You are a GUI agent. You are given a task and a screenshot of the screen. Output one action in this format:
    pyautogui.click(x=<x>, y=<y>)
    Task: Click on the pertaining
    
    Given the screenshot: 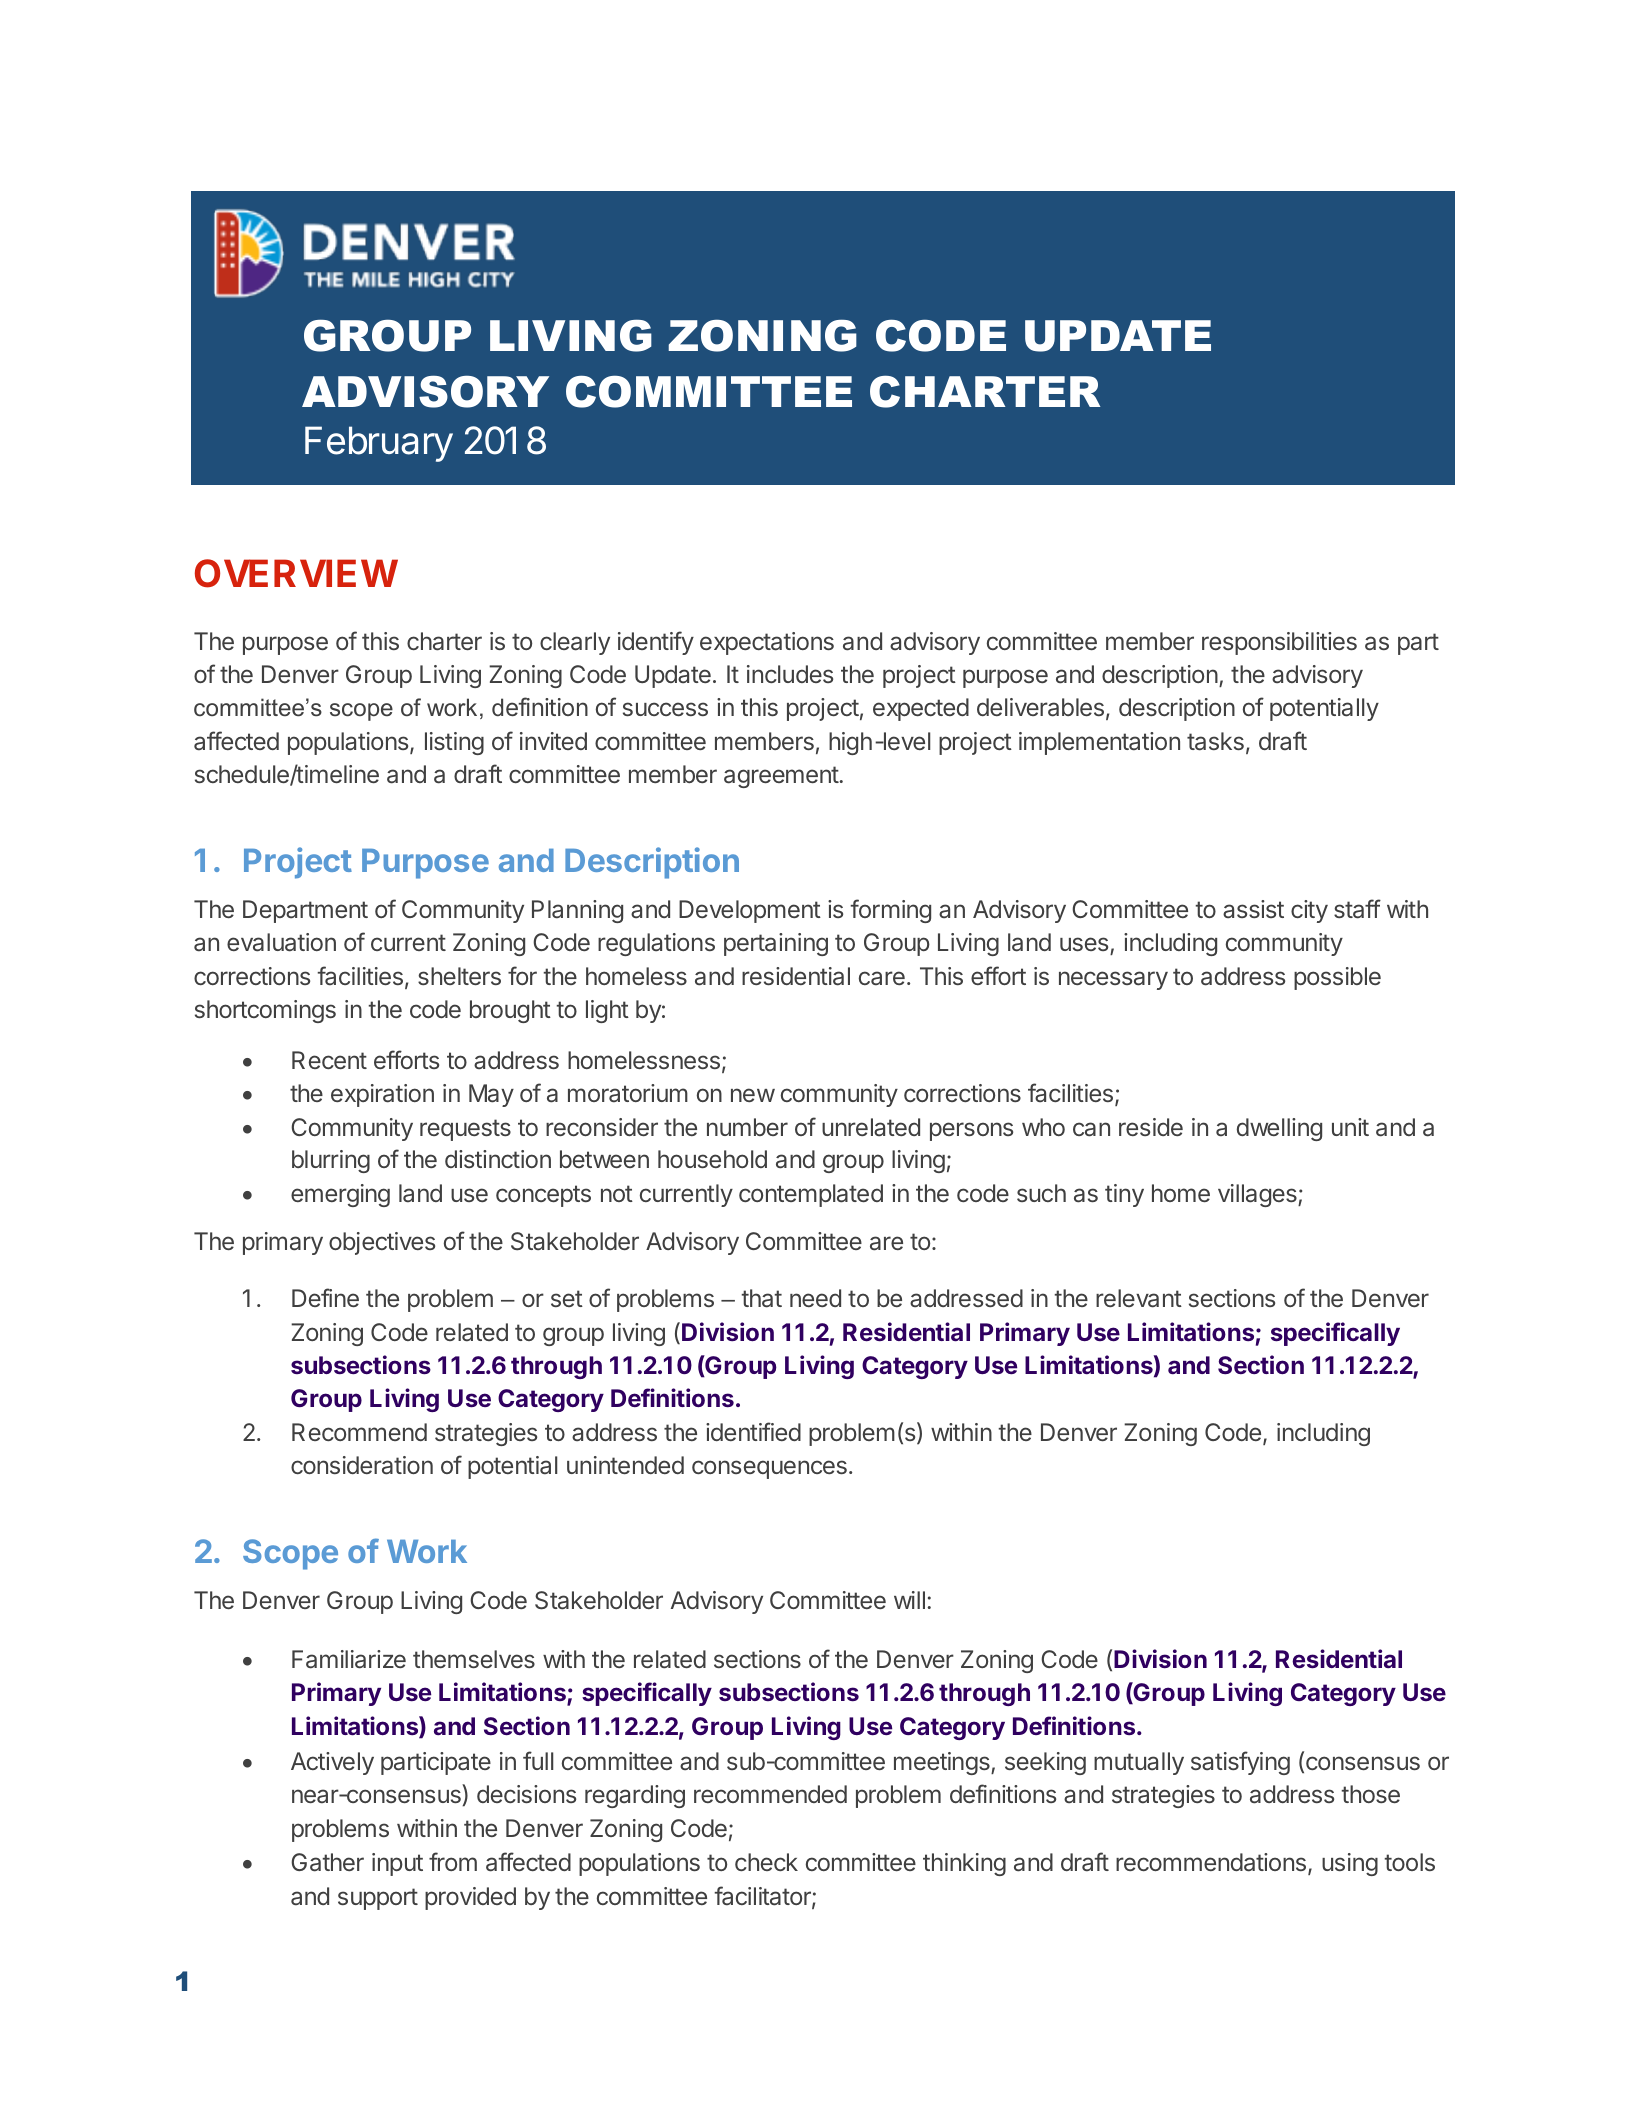 What is the action you would take?
    pyautogui.click(x=776, y=944)
